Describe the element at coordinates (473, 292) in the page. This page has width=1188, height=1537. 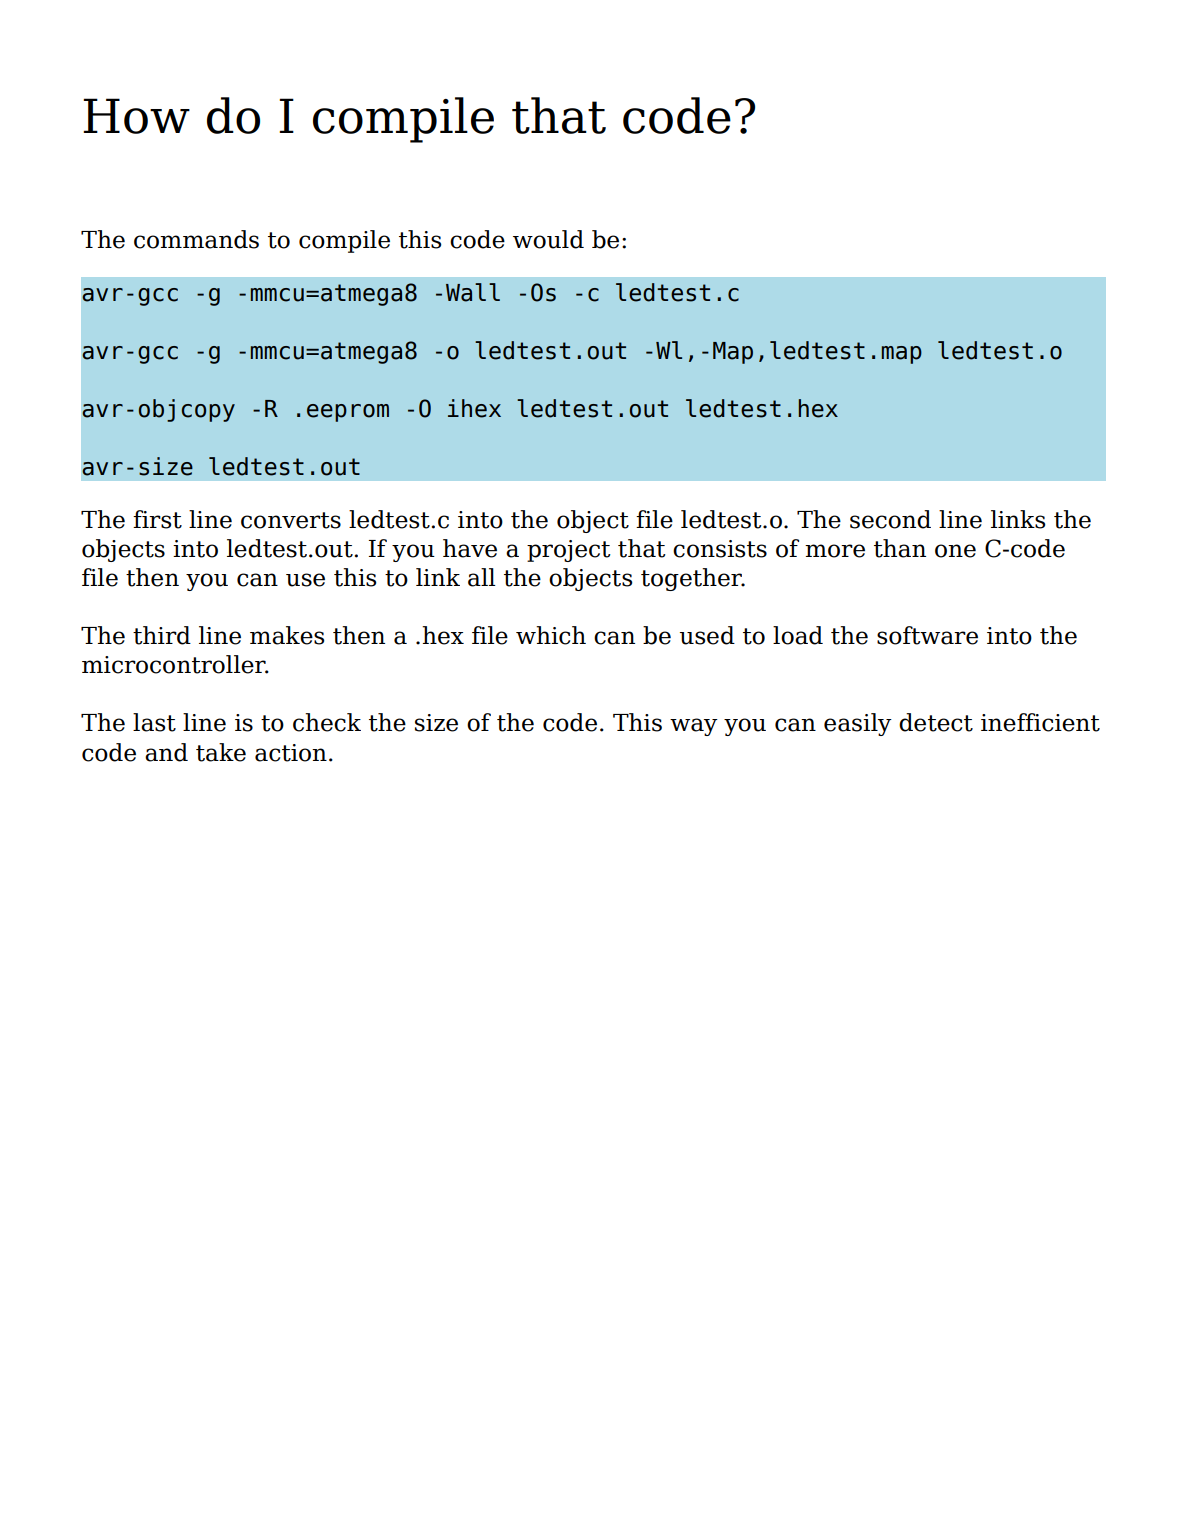
I see `Wall` at that location.
